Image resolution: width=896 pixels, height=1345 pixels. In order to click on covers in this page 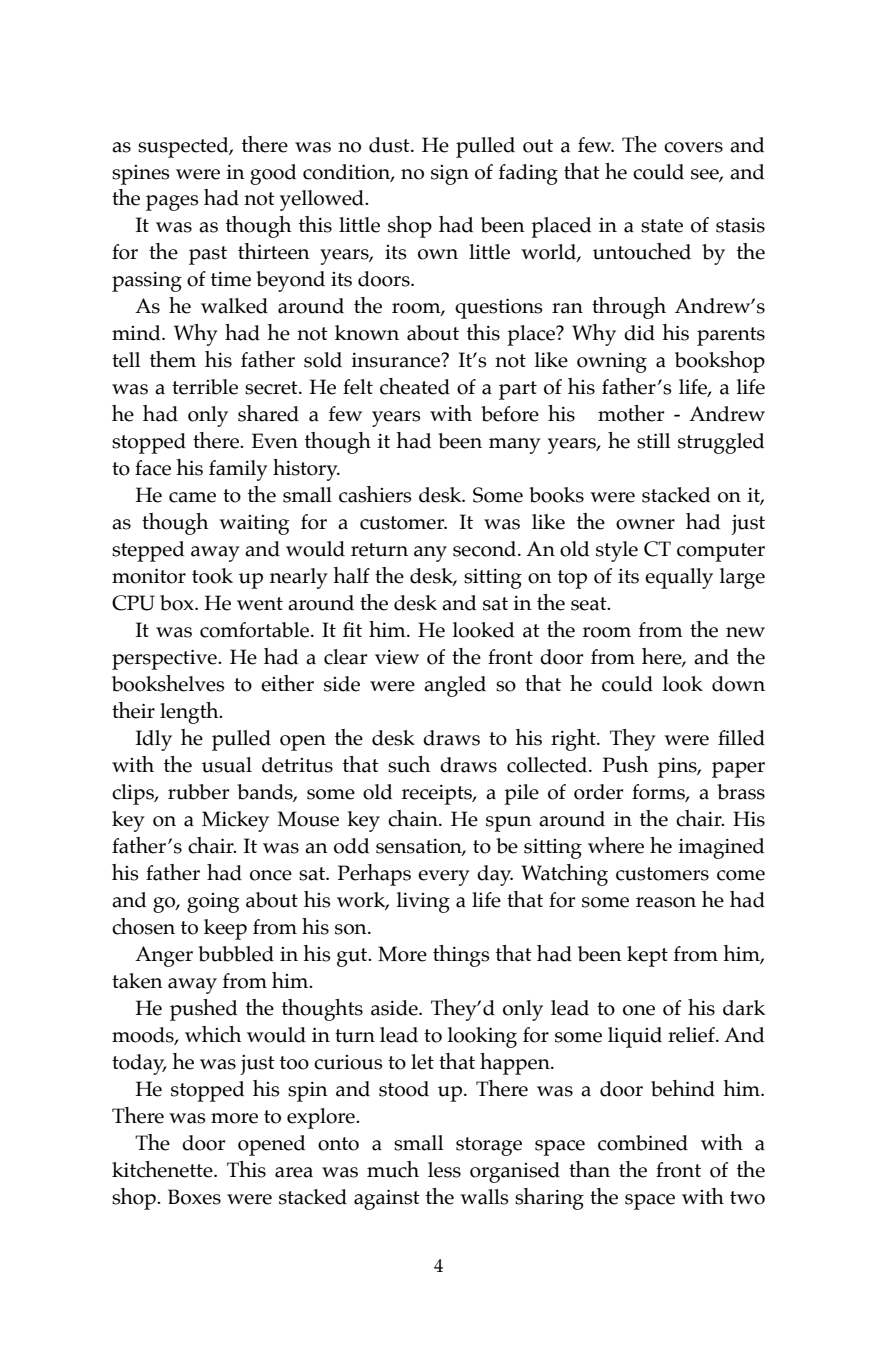, I will do `click(693, 147)`.
